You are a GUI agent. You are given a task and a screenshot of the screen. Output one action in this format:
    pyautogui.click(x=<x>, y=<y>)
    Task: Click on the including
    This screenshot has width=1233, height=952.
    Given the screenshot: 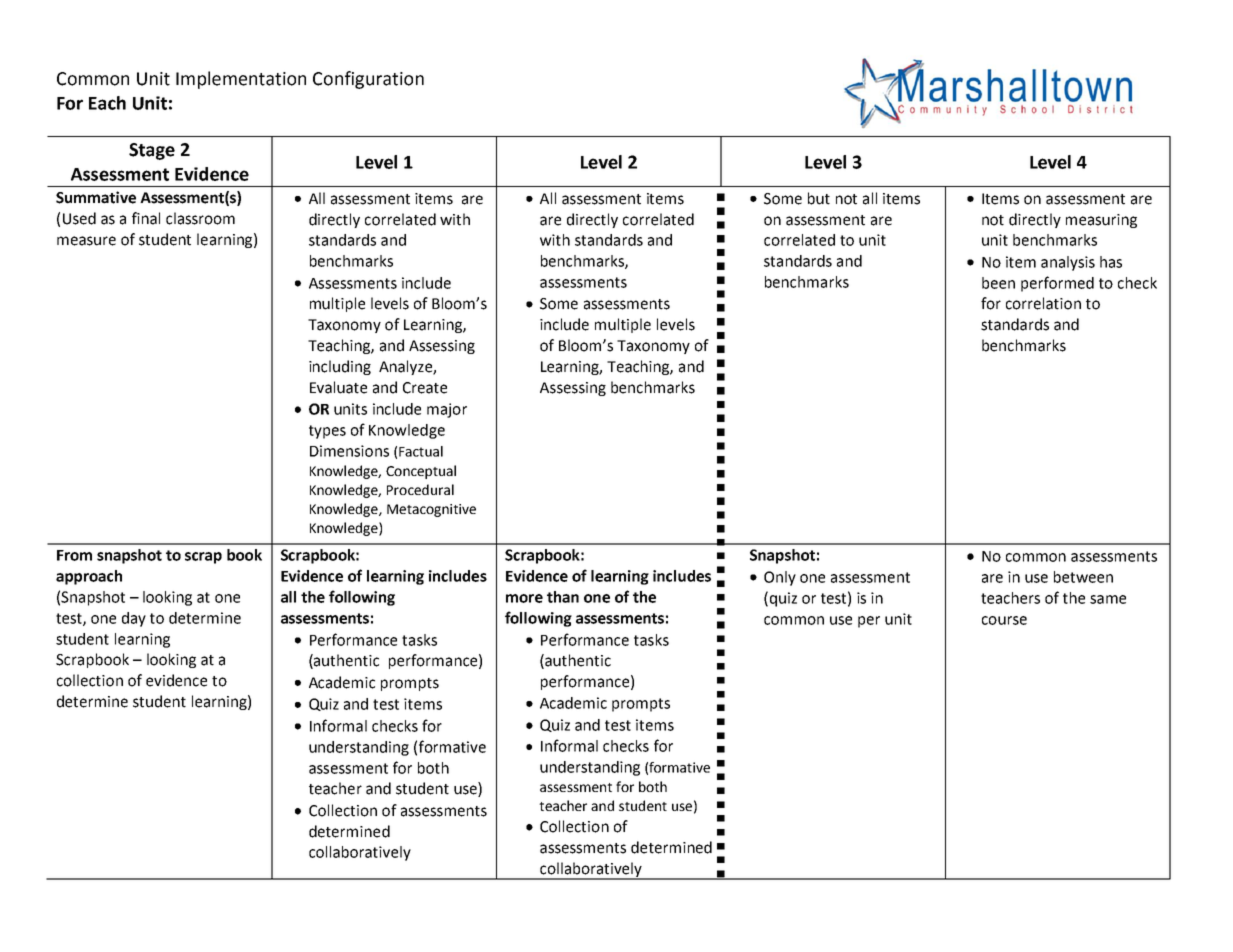 What is the action you would take?
    pyautogui.click(x=340, y=367)
